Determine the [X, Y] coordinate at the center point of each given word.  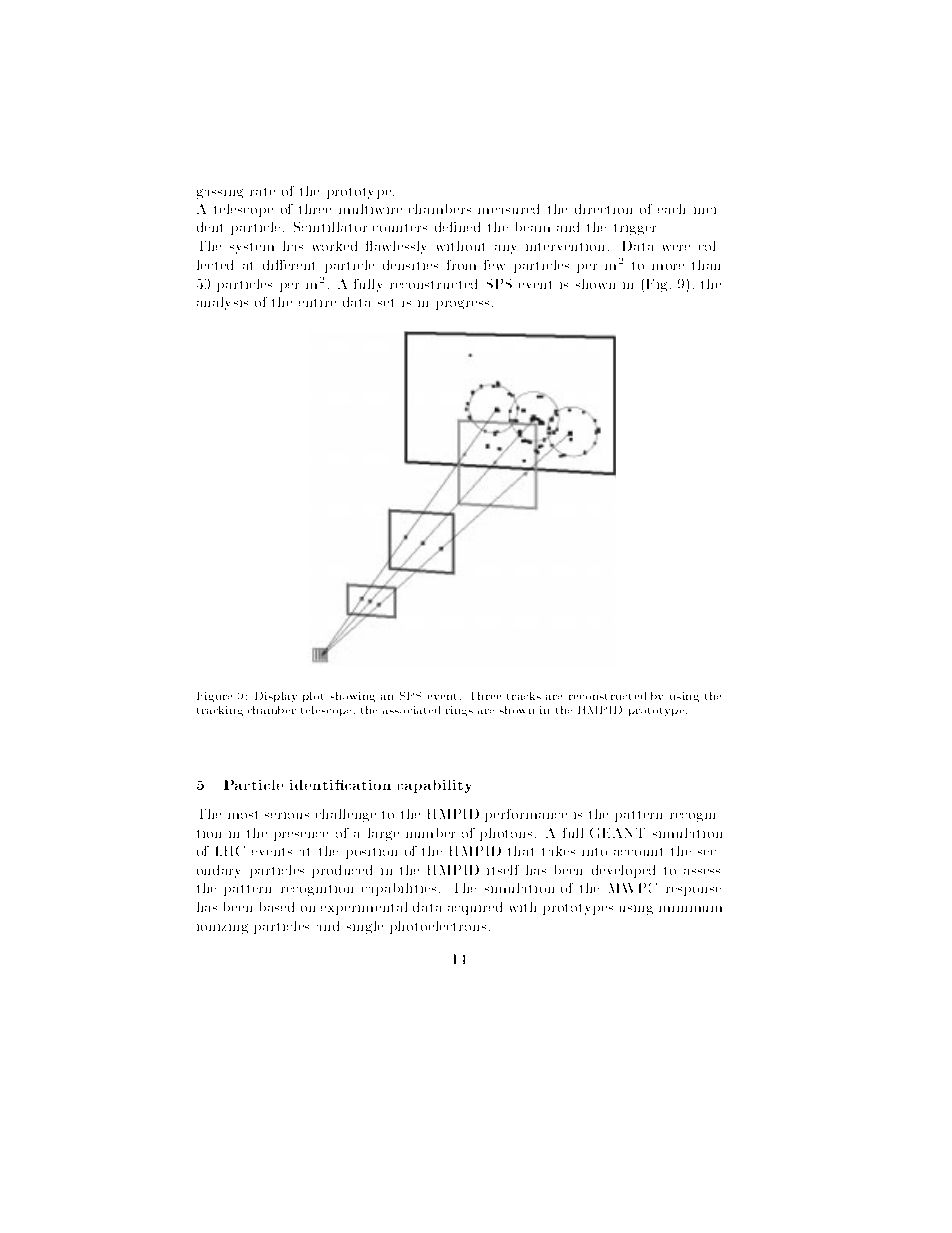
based [277, 907]
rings [459, 711]
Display [276, 697]
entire [317, 303]
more [668, 267]
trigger [635, 229]
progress [462, 305]
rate [262, 192]
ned [469, 227]
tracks [524, 696]
